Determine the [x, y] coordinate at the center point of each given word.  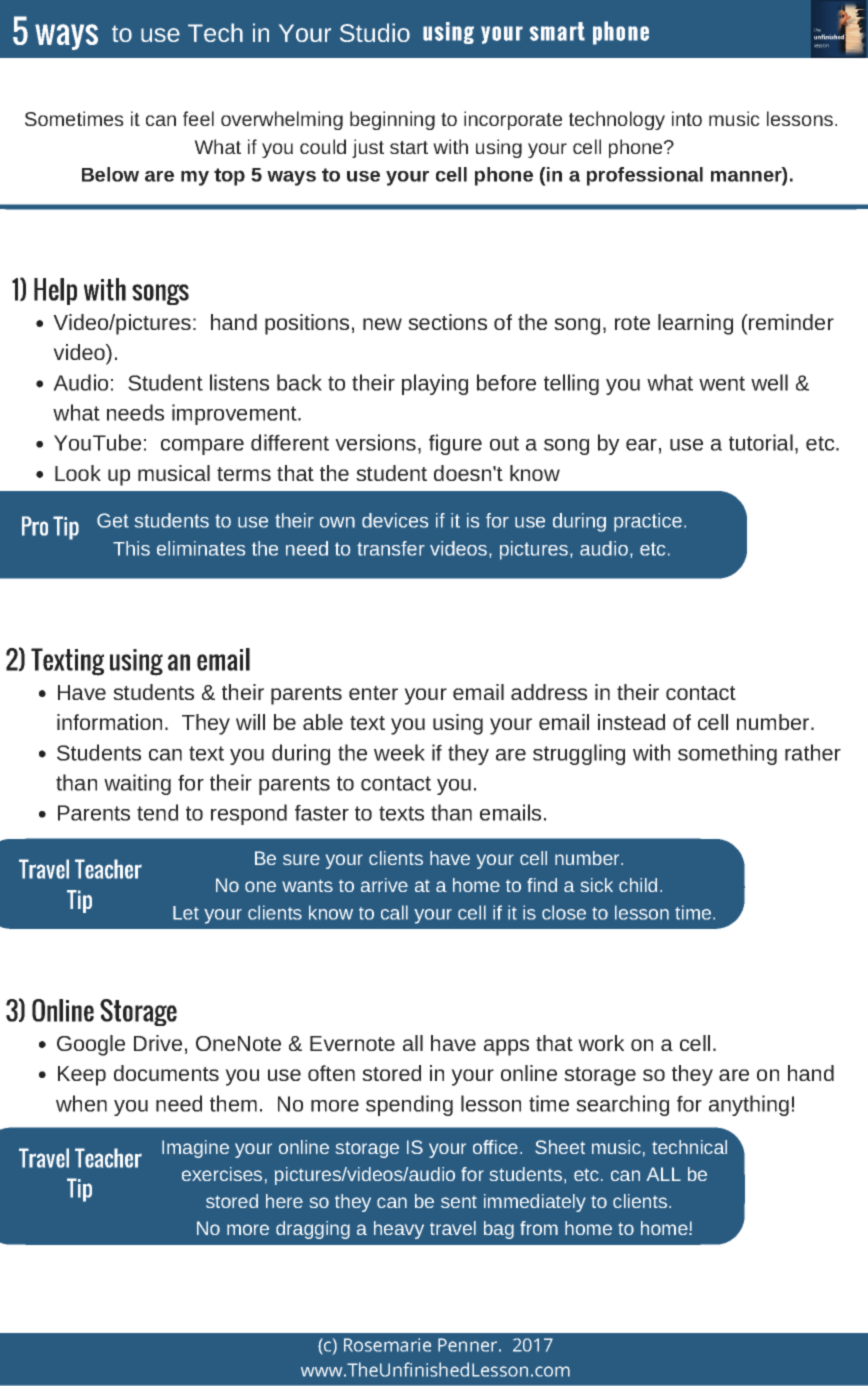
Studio [375, 32]
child [638, 885]
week [399, 752]
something [727, 754]
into [687, 118]
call [394, 912]
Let [186, 913]
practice [648, 522]
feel [198, 118]
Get [113, 520]
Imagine [195, 1149]
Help [55, 291]
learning [695, 324]
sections [447, 322]
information [109, 722]
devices [395, 520]
